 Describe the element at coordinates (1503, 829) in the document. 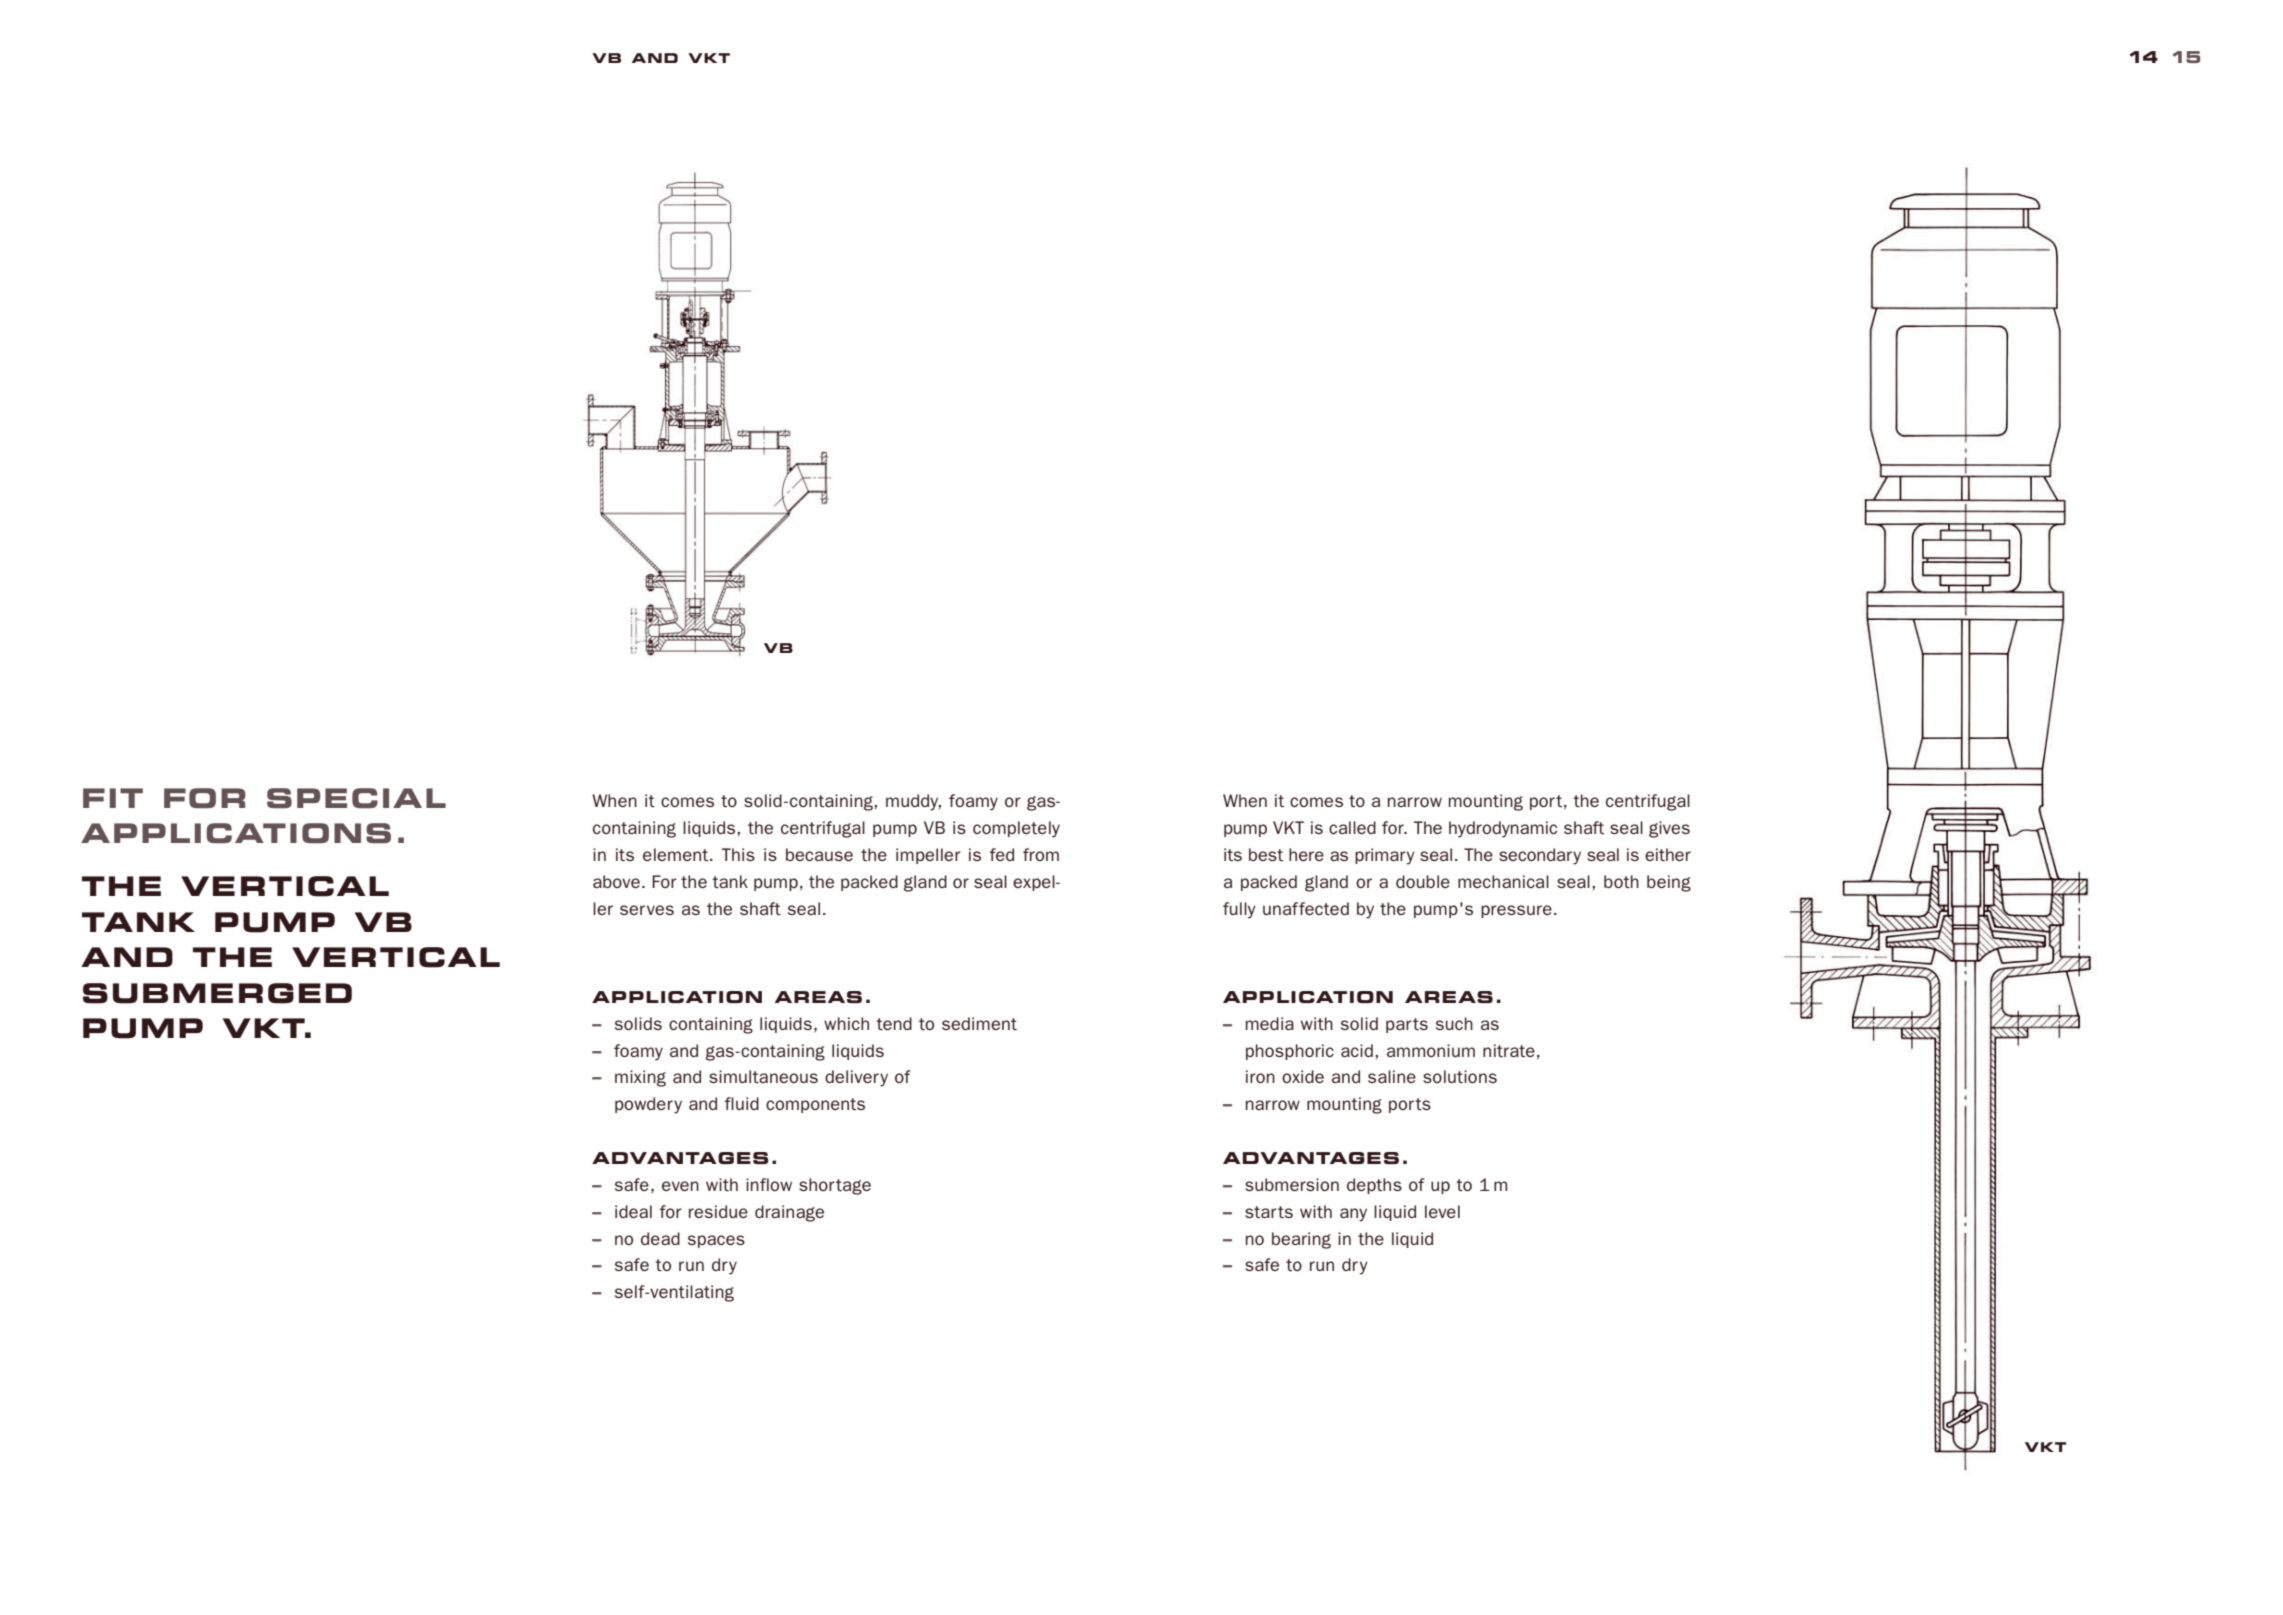

I see `hydrodynamic` at that location.
